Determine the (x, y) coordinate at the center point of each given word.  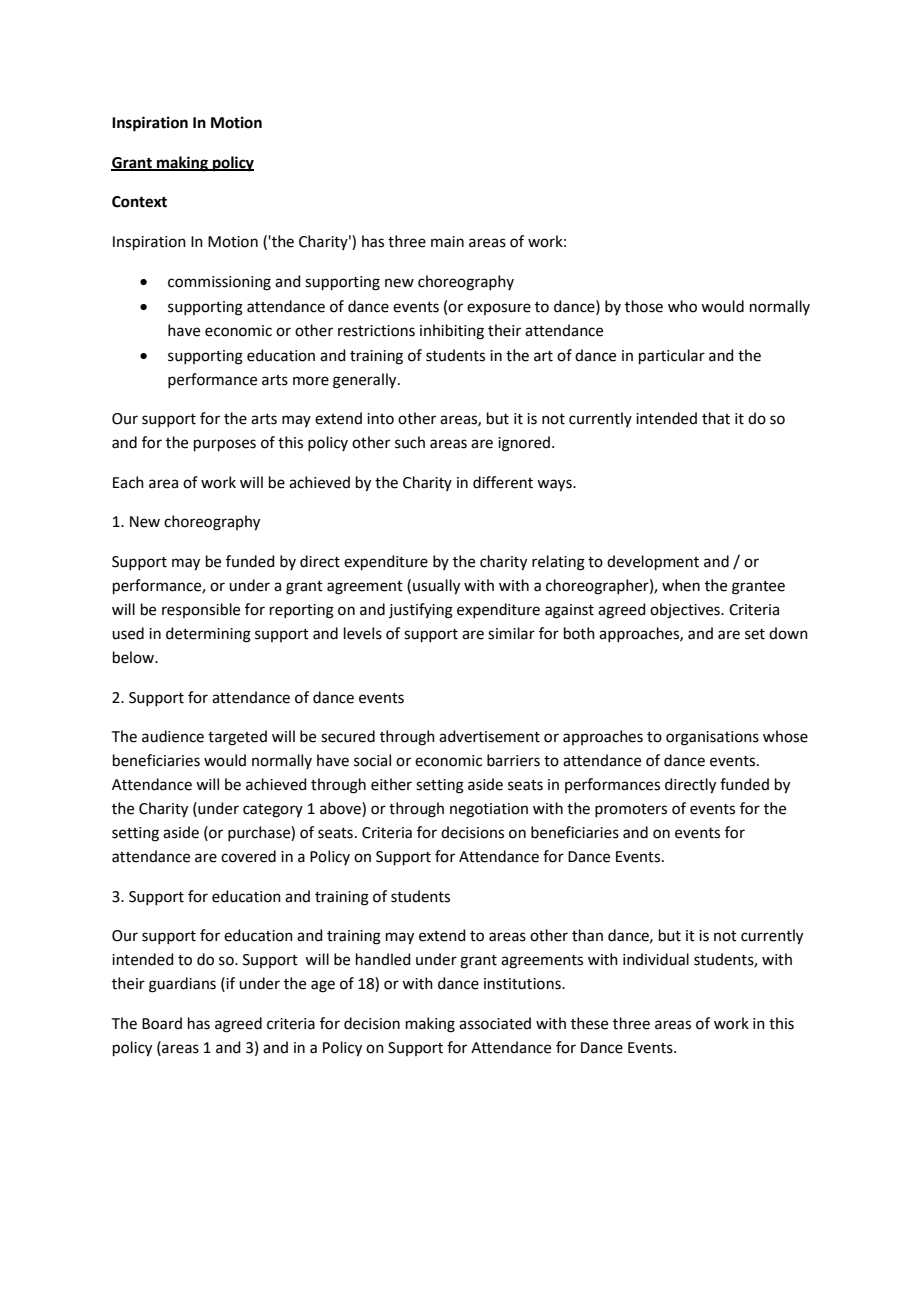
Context (139, 202)
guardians (182, 985)
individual (656, 959)
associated (495, 1023)
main (447, 242)
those (644, 306)
